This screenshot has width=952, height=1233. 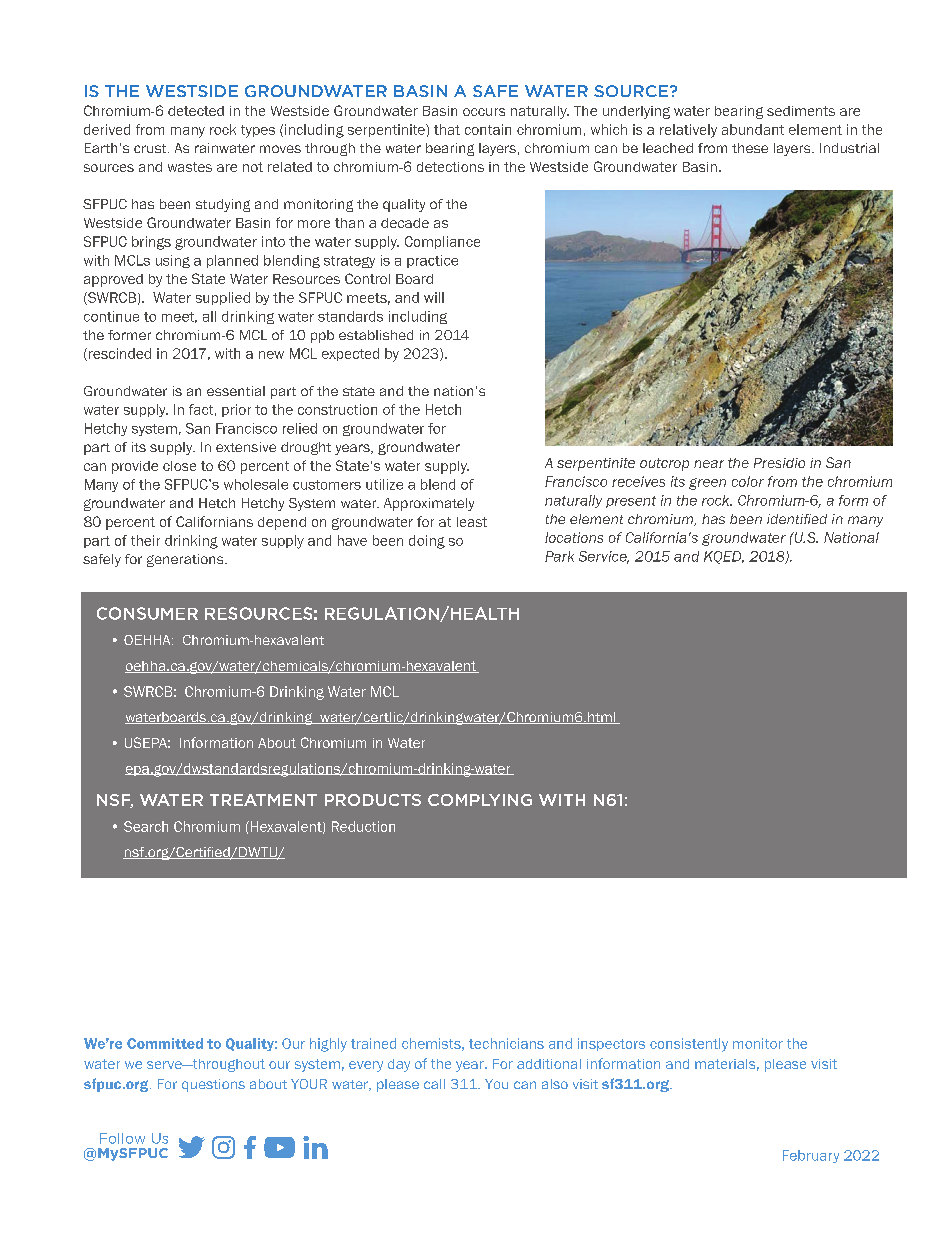 I want to click on color, so click(x=748, y=481).
